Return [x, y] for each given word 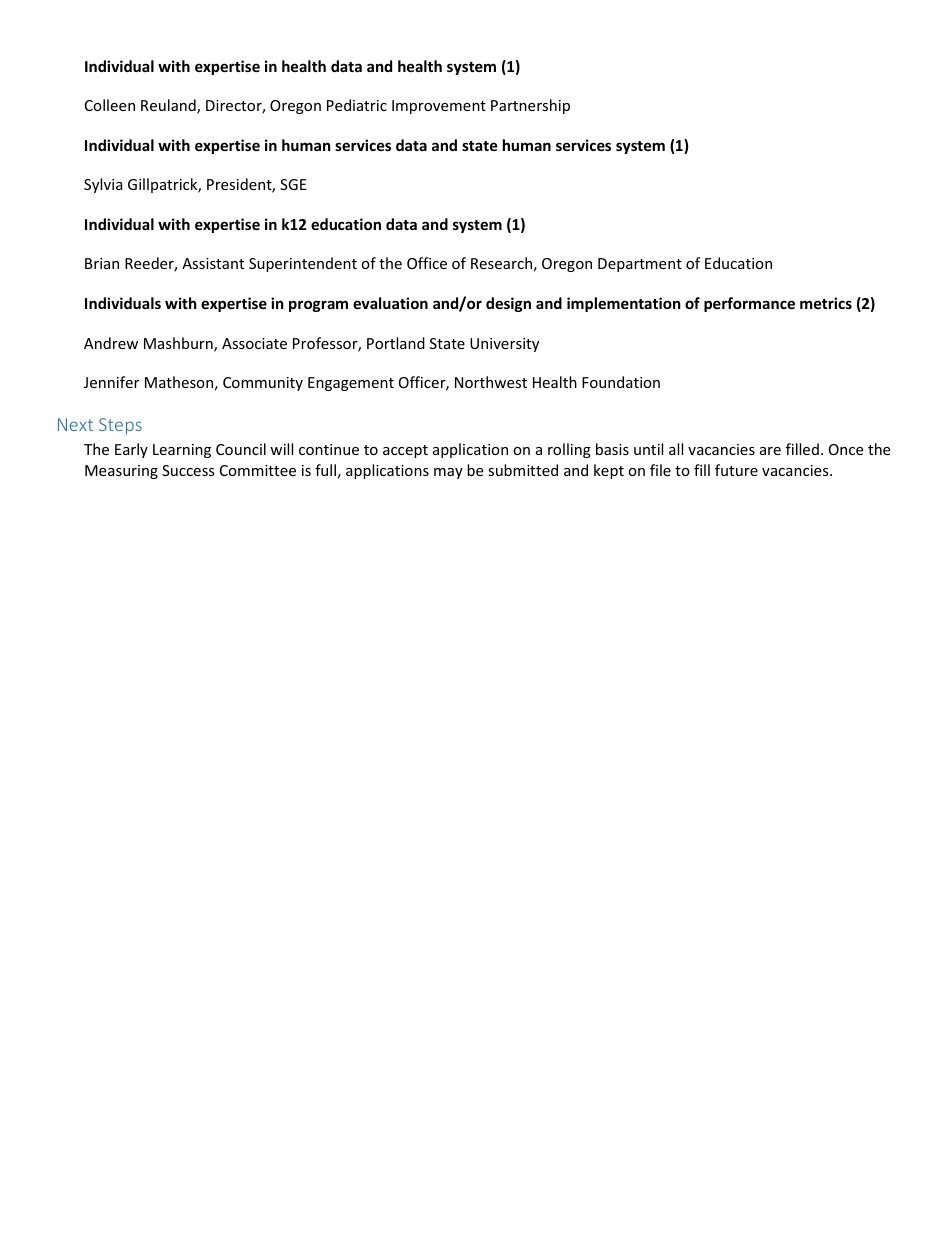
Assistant [213, 263]
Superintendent [303, 264]
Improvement [439, 107]
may [448, 473]
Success [188, 470]
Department [640, 265]
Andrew [111, 343]
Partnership [530, 106]
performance [749, 304]
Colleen [110, 105]
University [504, 345]
